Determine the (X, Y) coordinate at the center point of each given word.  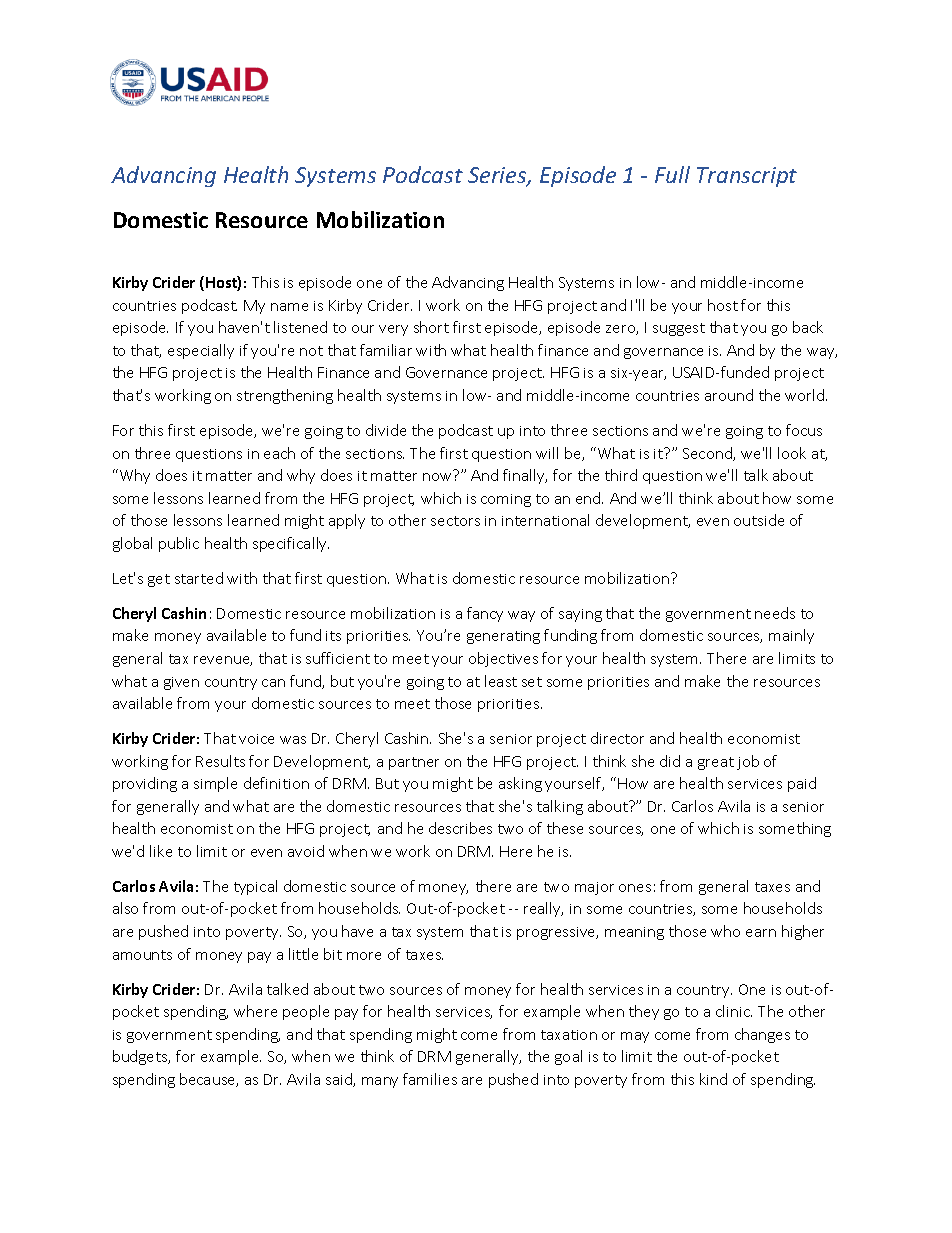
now (437, 477)
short (431, 327)
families (430, 1079)
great (716, 763)
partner (414, 763)
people (306, 1012)
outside (759, 520)
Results (220, 761)
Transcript (747, 177)
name (289, 307)
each (279, 453)
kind (713, 1079)
